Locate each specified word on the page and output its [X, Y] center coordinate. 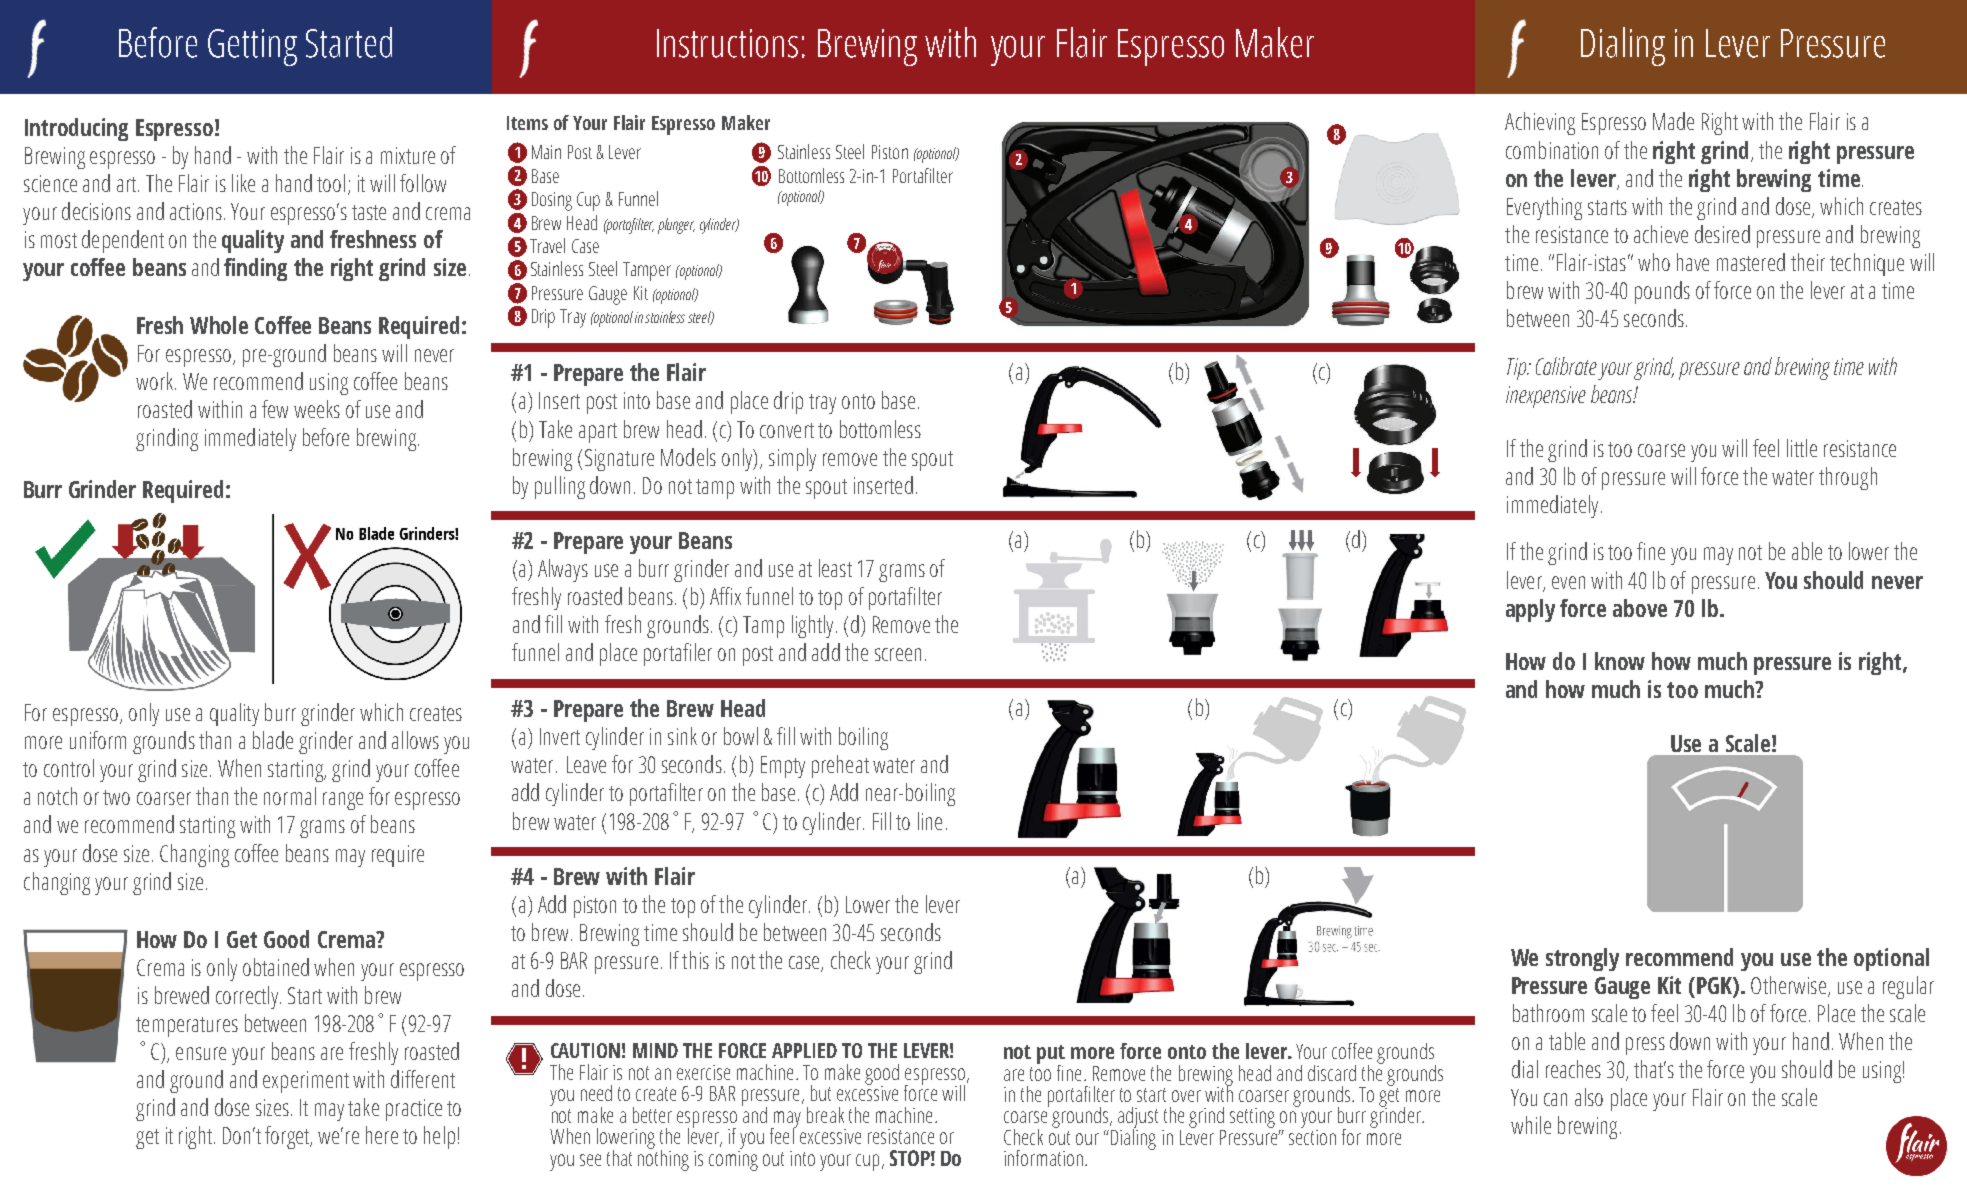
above [1640, 608]
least [835, 568]
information [1043, 1158]
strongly [1582, 959]
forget [288, 1137]
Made [1673, 121]
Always [563, 570]
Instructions [727, 43]
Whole [219, 325]
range [343, 801]
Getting [252, 47]
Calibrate [1566, 366]
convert [787, 430]
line [930, 821]
